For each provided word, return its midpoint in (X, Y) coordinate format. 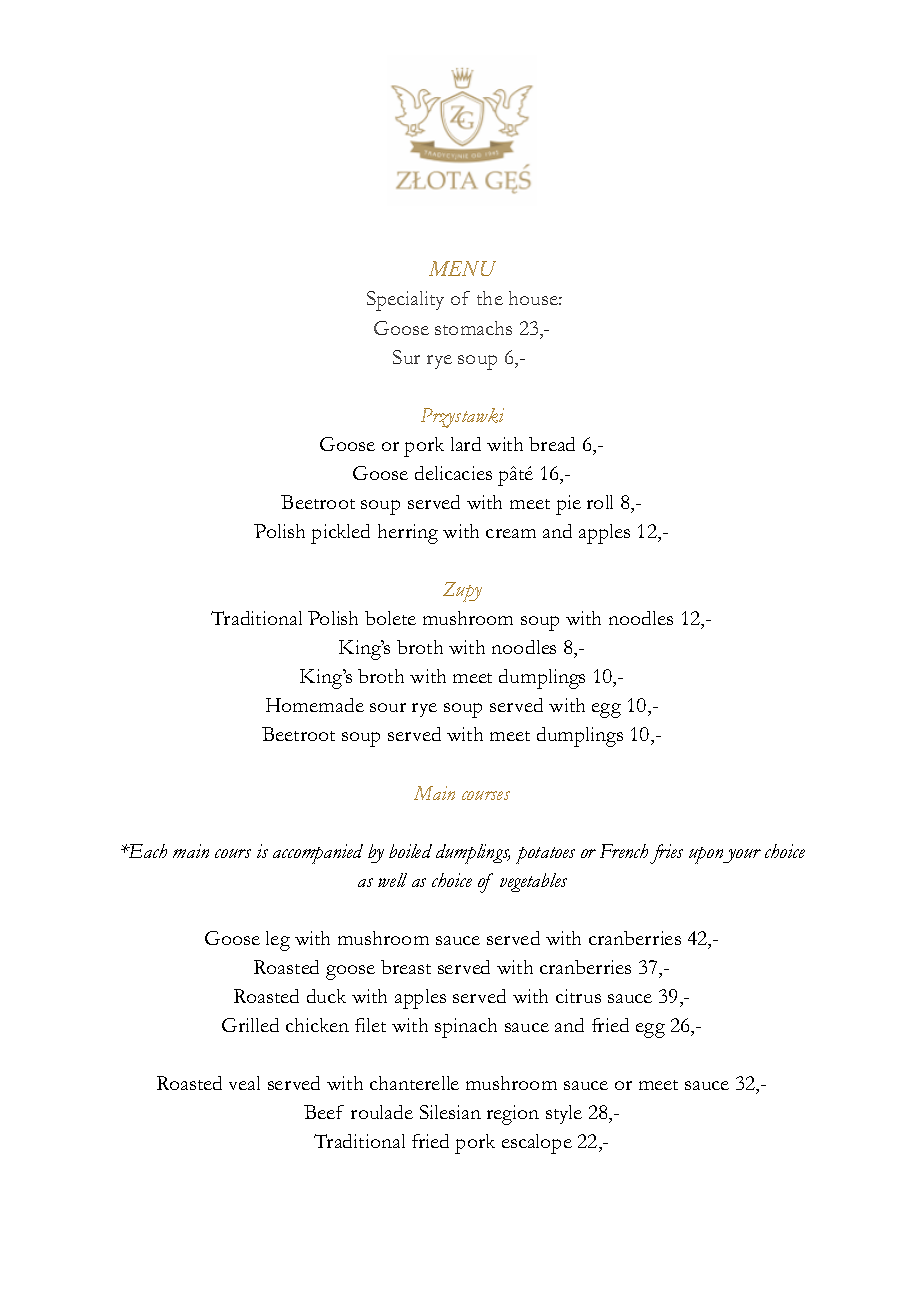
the (490, 298)
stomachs (473, 328)
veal (244, 1083)
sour (388, 707)
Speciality (405, 301)
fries (666, 854)
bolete (390, 618)
